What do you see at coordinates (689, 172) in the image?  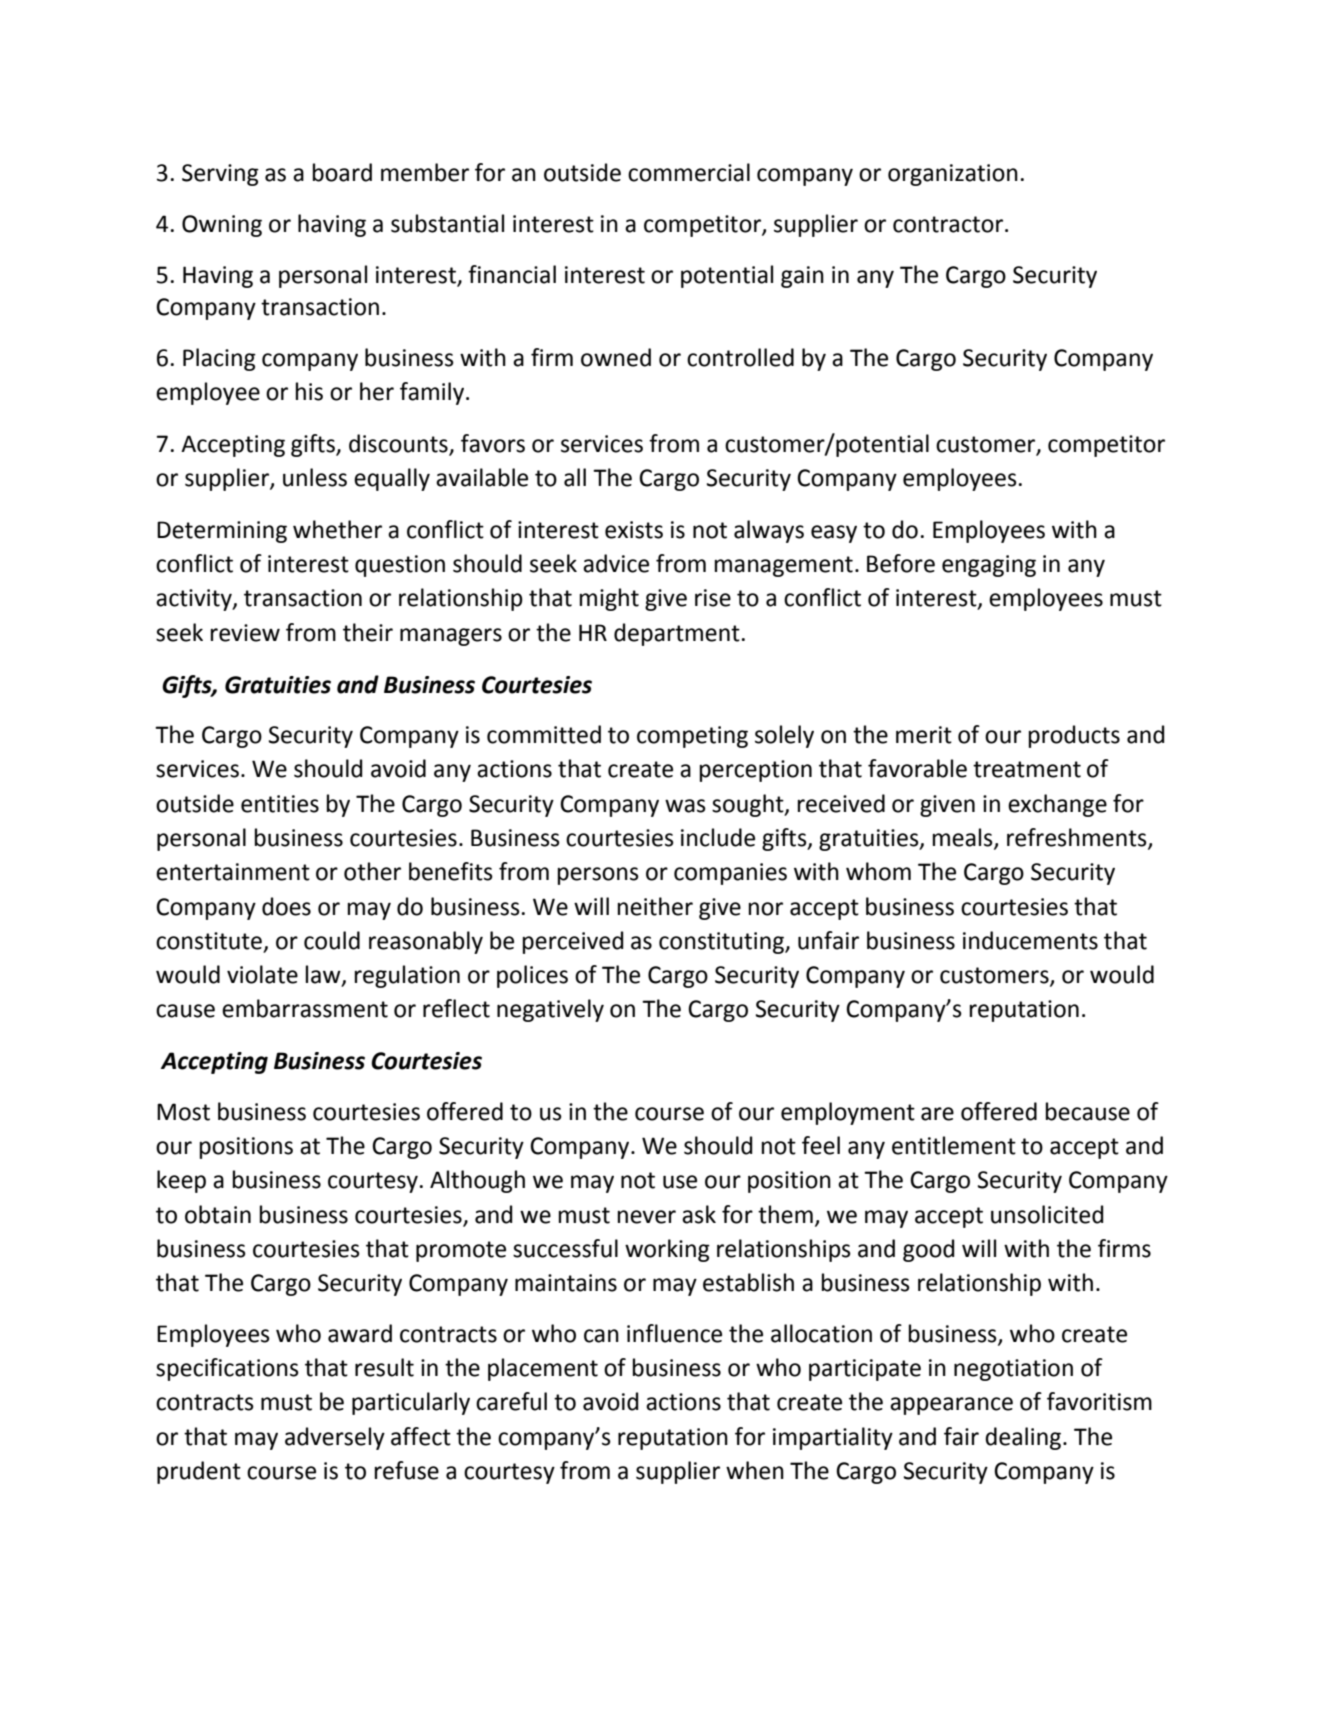 I see `commercial` at bounding box center [689, 172].
